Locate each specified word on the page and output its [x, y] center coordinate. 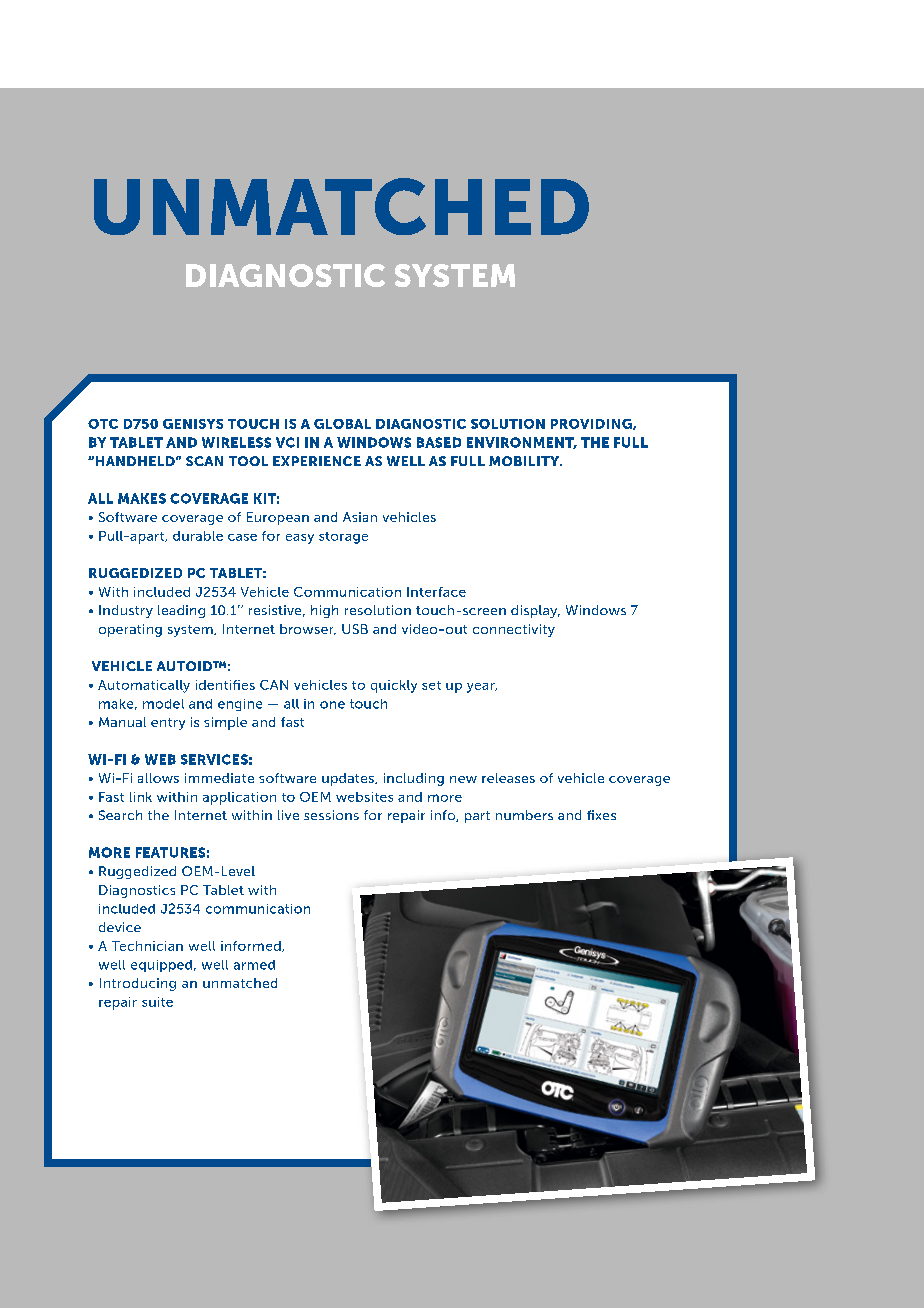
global [342, 424]
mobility [525, 461]
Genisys [193, 424]
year [482, 688]
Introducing [138, 984]
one [332, 705]
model [163, 704]
